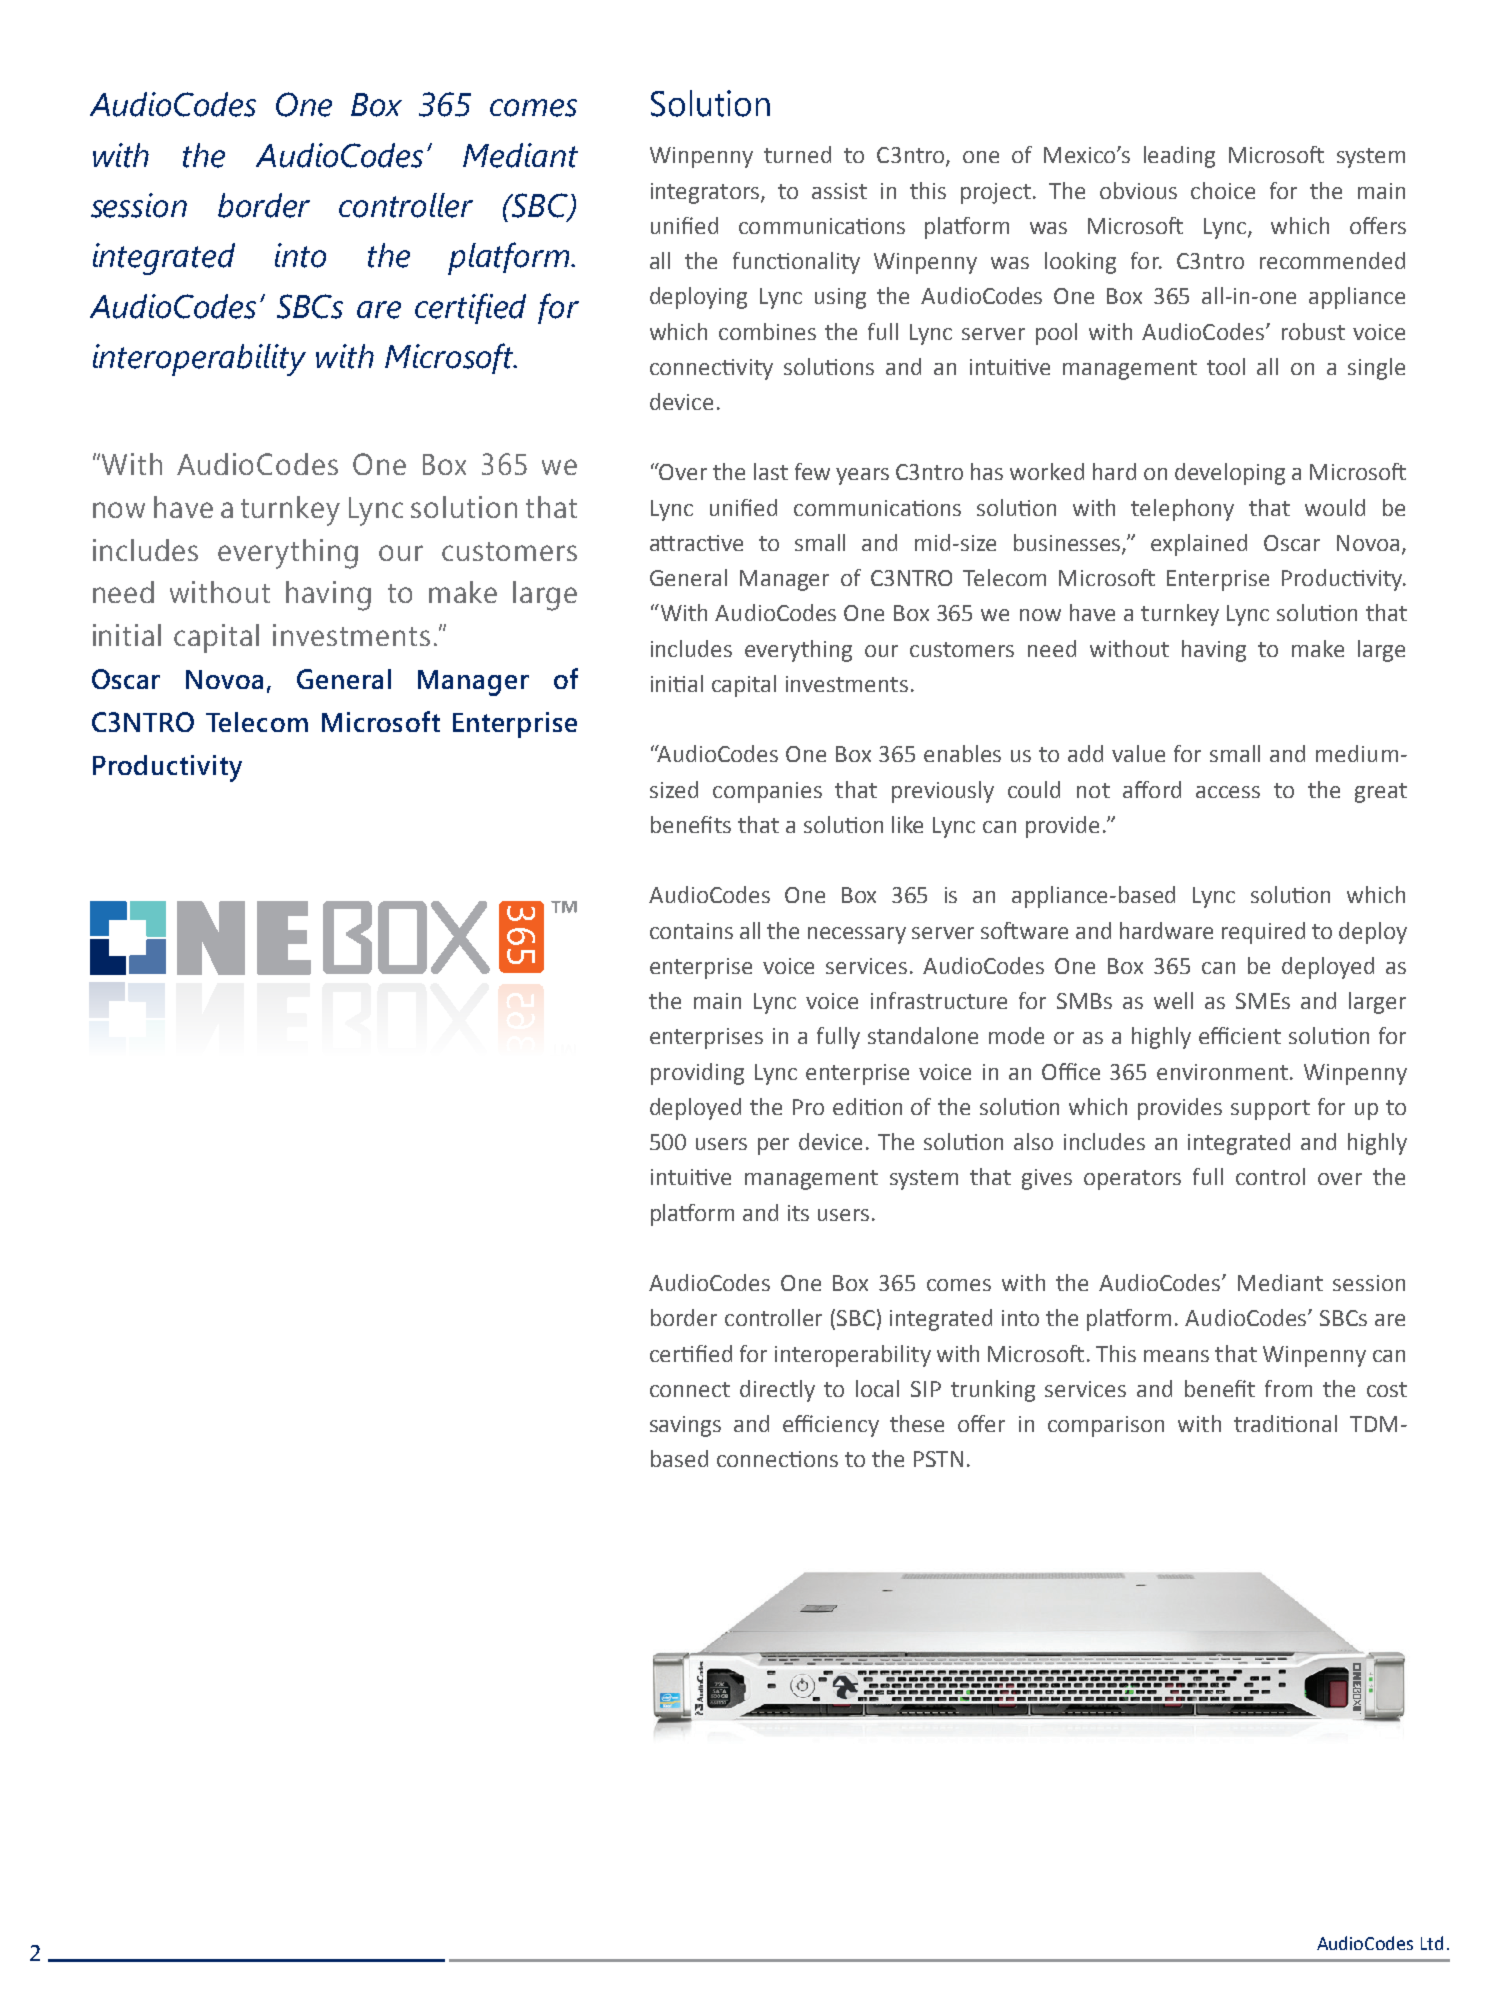 This screenshot has height=1998, width=1498. I want to click on turned, so click(797, 154).
